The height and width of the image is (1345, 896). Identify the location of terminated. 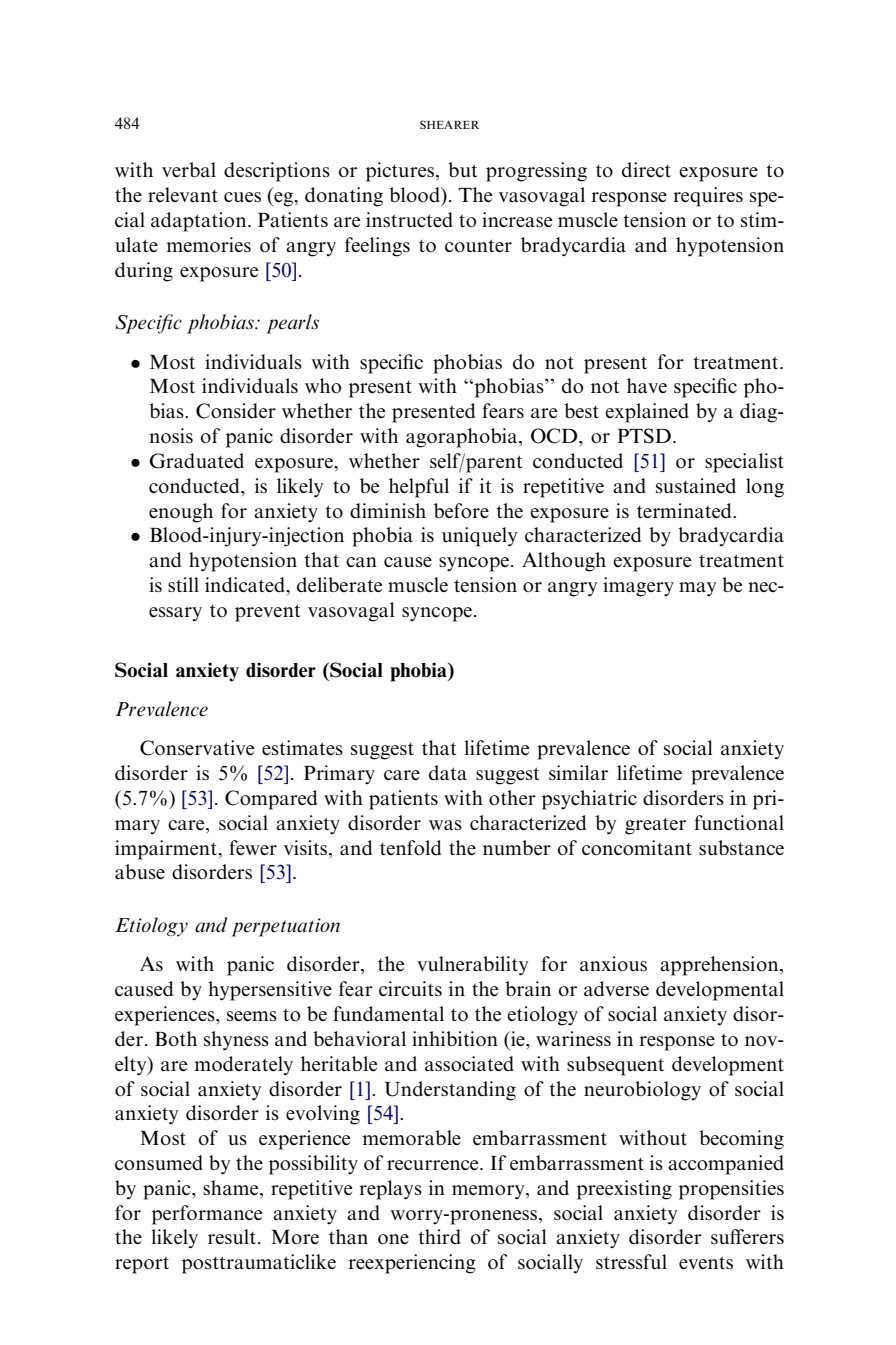
(685, 511).
